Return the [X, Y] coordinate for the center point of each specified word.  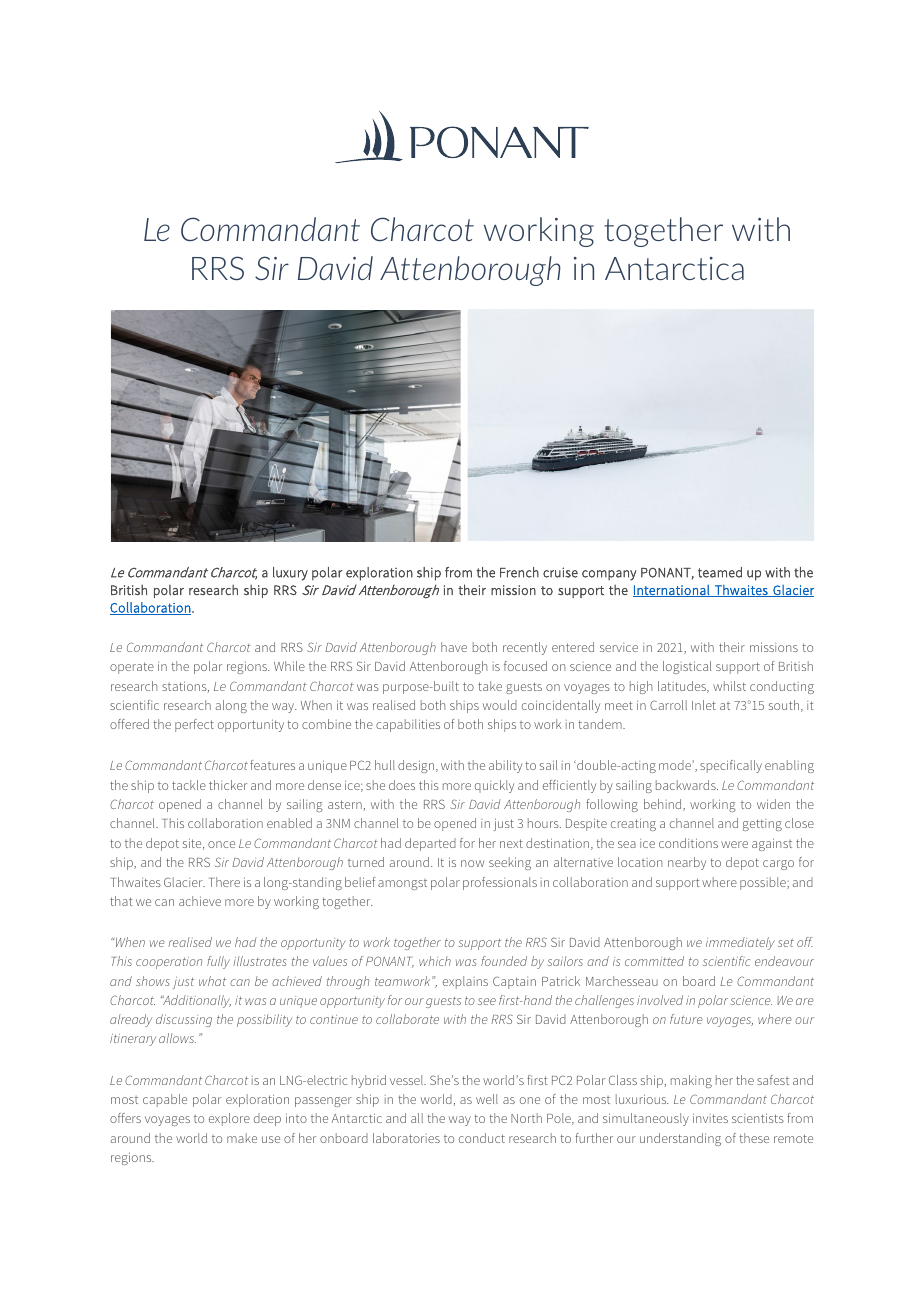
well [487, 1099]
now [472, 863]
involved [660, 1000]
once [221, 844]
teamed [720, 572]
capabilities [408, 725]
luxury [290, 574]
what [212, 981]
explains [465, 982]
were [734, 844]
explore [229, 1119]
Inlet [704, 705]
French [519, 572]
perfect [194, 725]
